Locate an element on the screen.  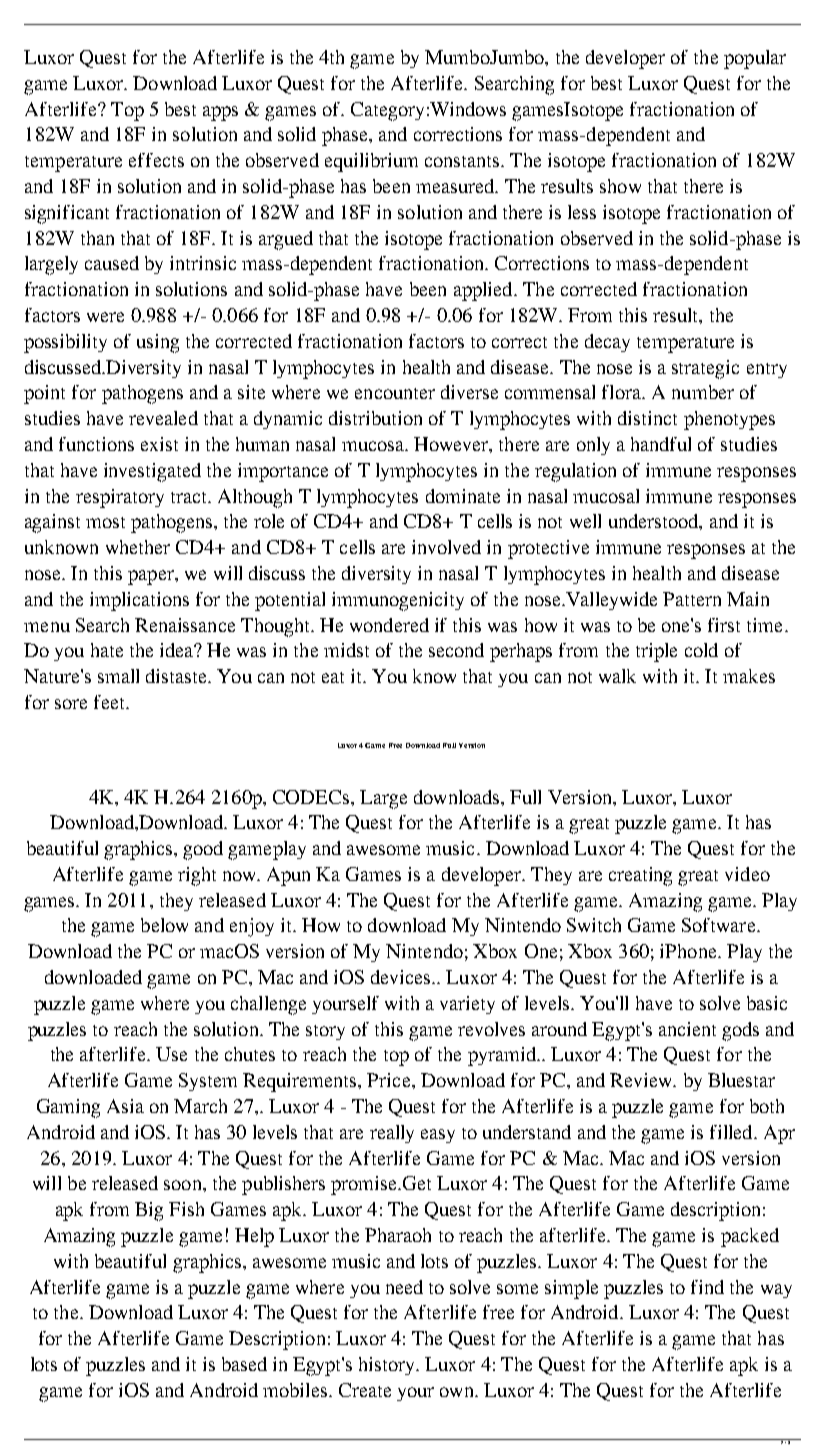
effects is located at coordinates (156, 160).
